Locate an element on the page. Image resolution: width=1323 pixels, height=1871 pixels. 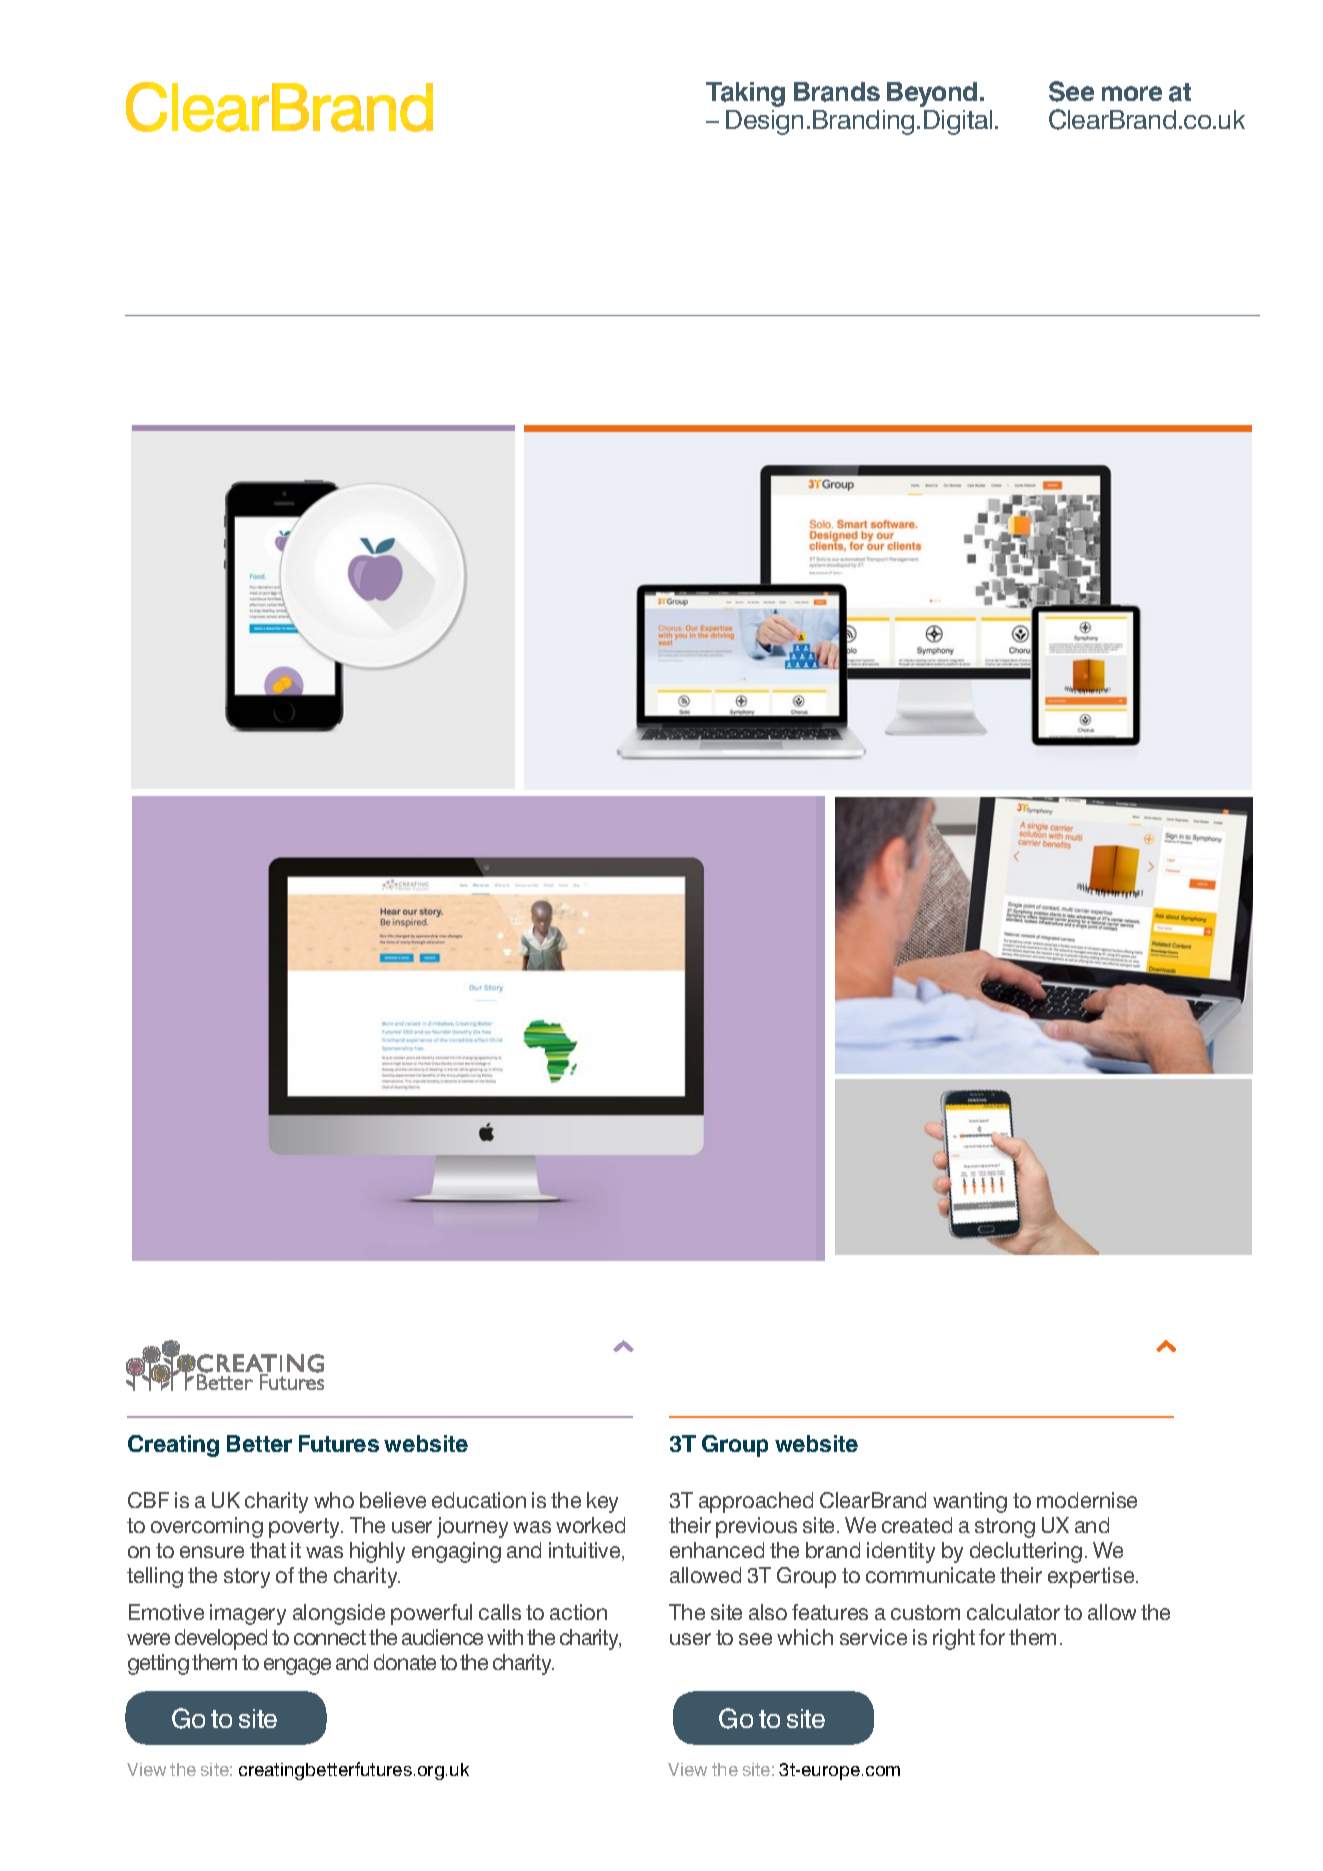
key is located at coordinates (602, 1502).
